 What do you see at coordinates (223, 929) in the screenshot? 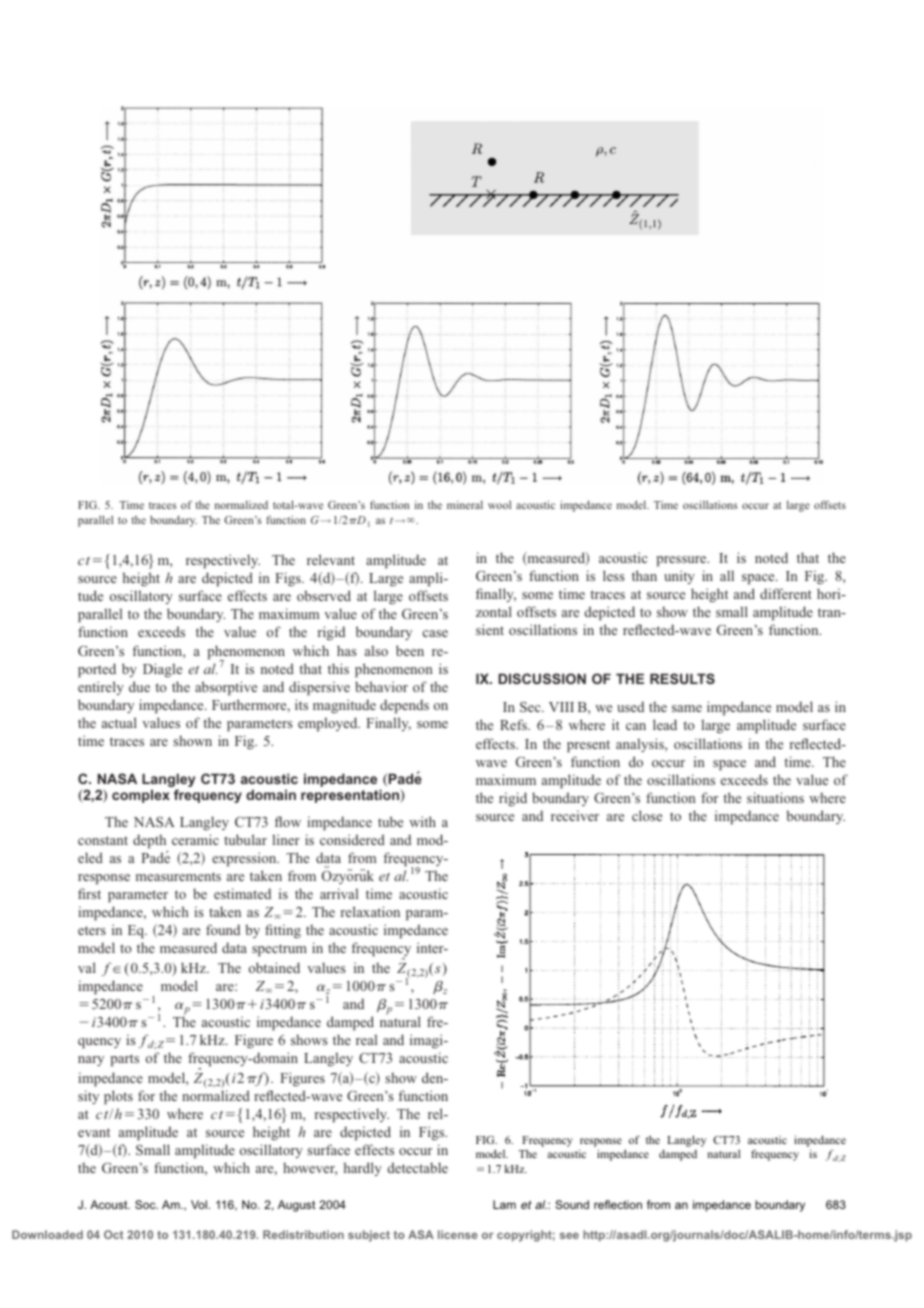
I see `found` at bounding box center [223, 929].
